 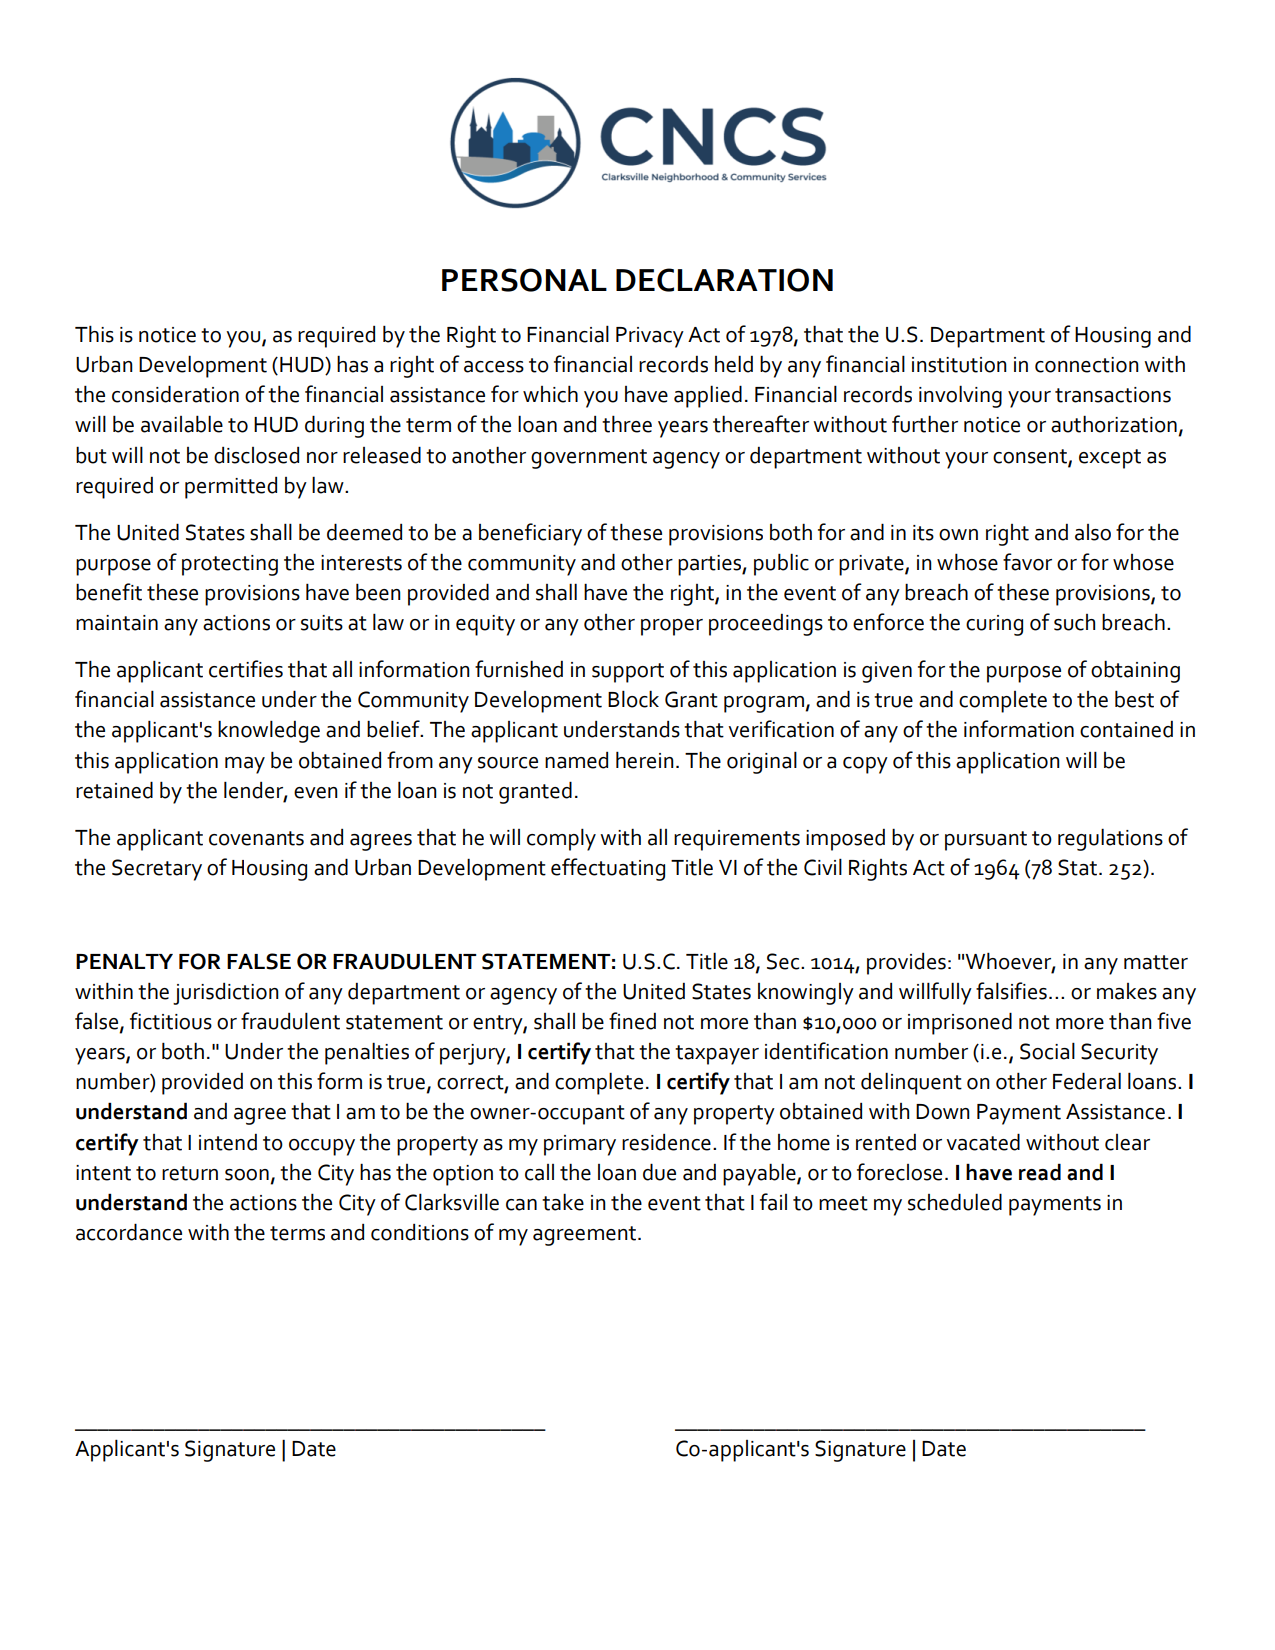 I want to click on comply, so click(x=561, y=839).
